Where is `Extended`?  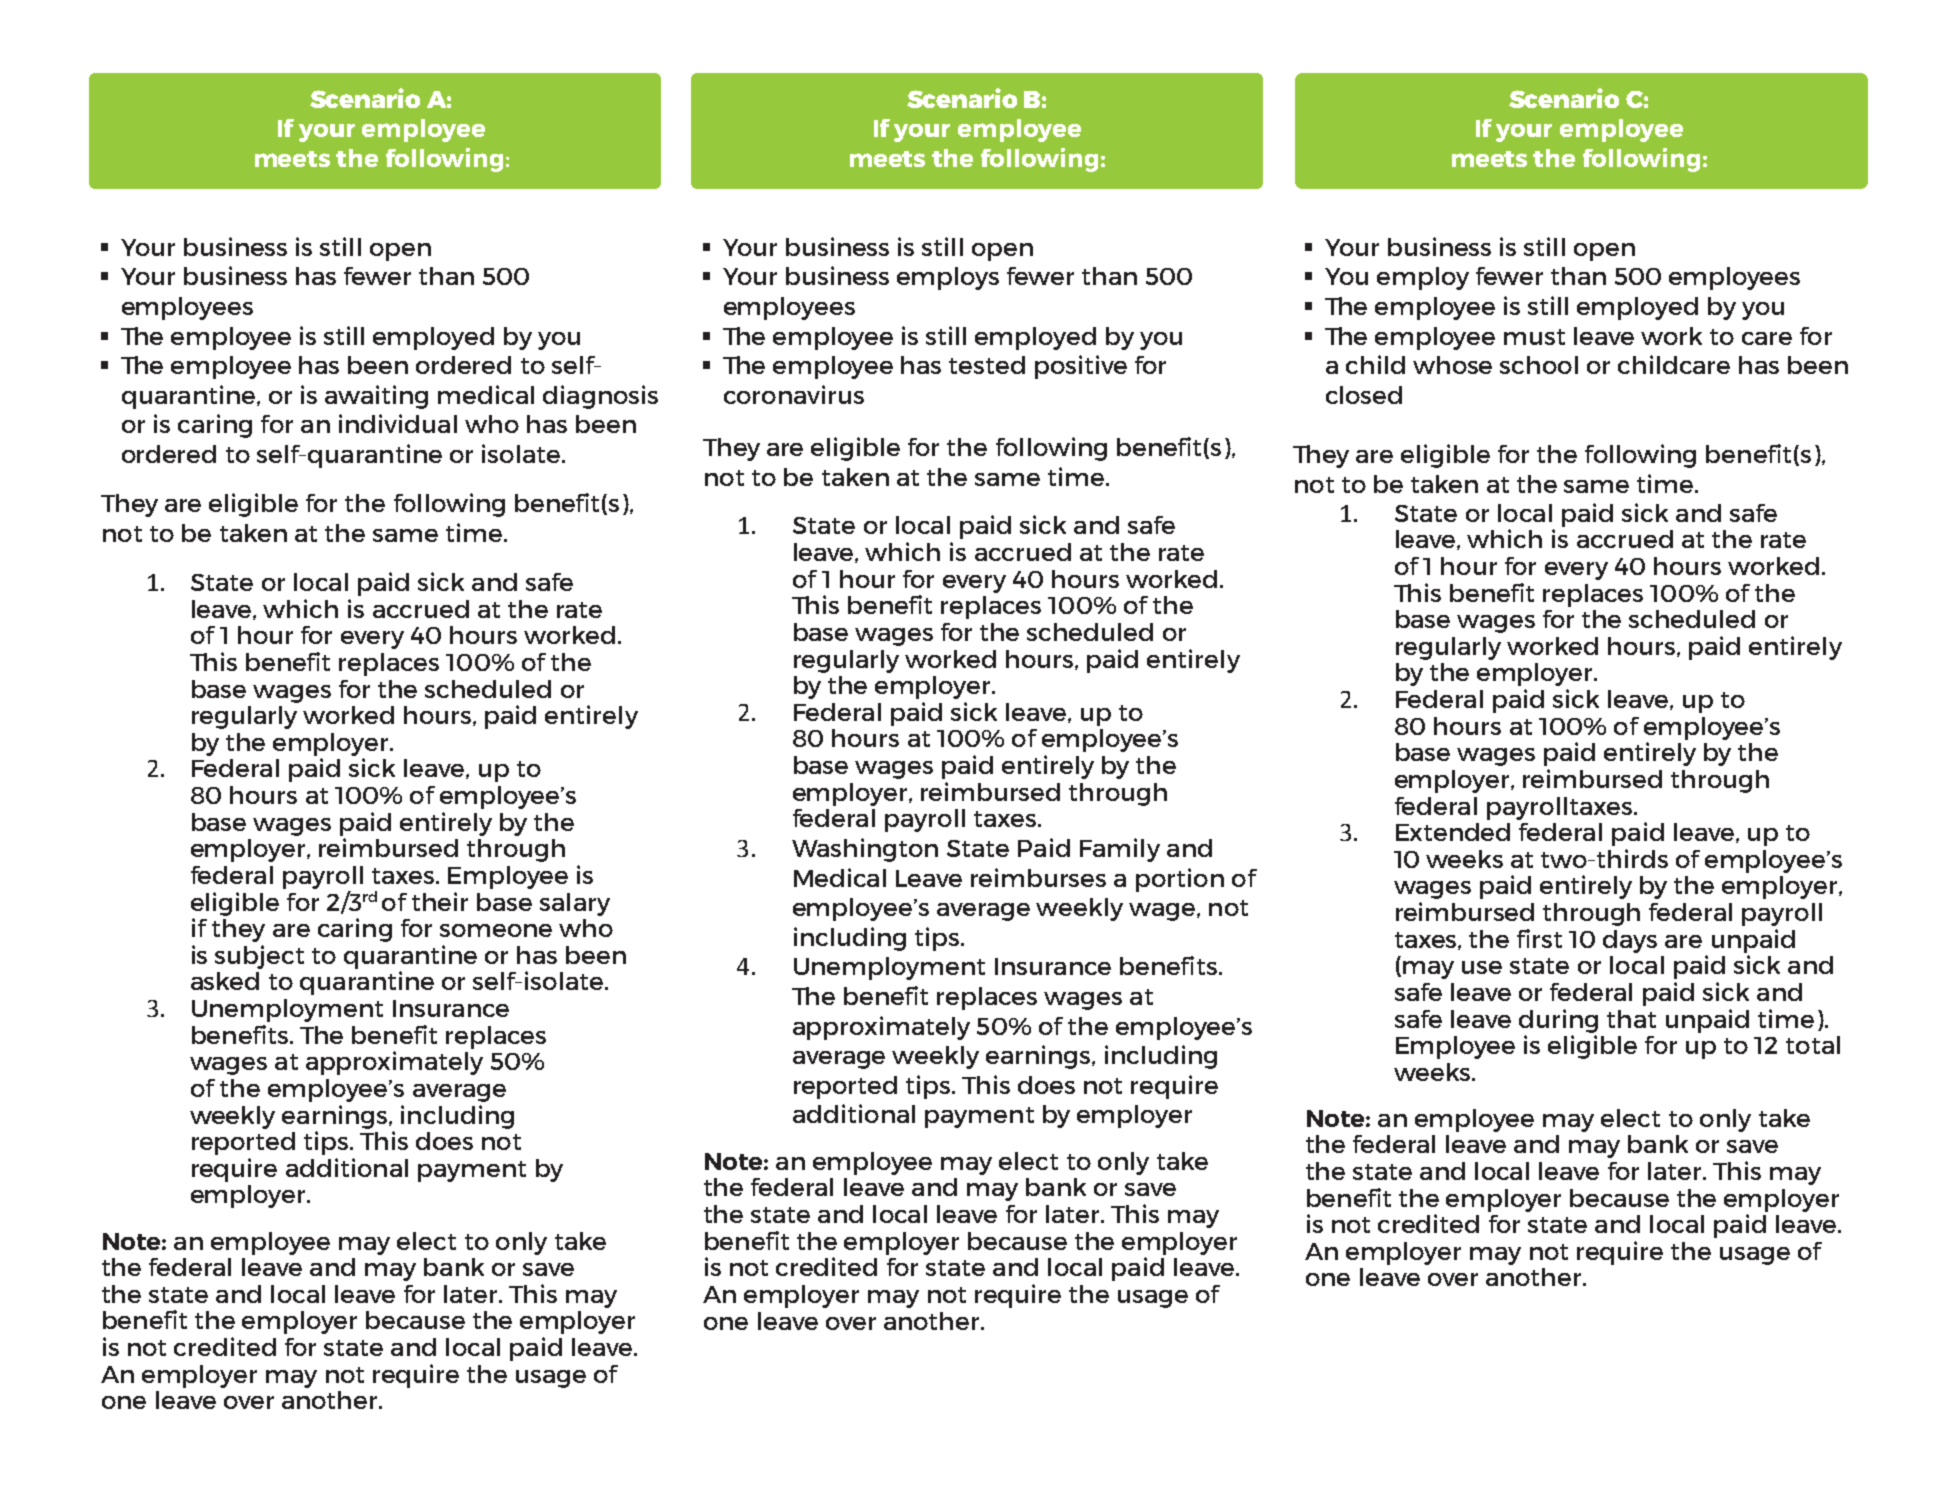
Extended is located at coordinates (1453, 832).
